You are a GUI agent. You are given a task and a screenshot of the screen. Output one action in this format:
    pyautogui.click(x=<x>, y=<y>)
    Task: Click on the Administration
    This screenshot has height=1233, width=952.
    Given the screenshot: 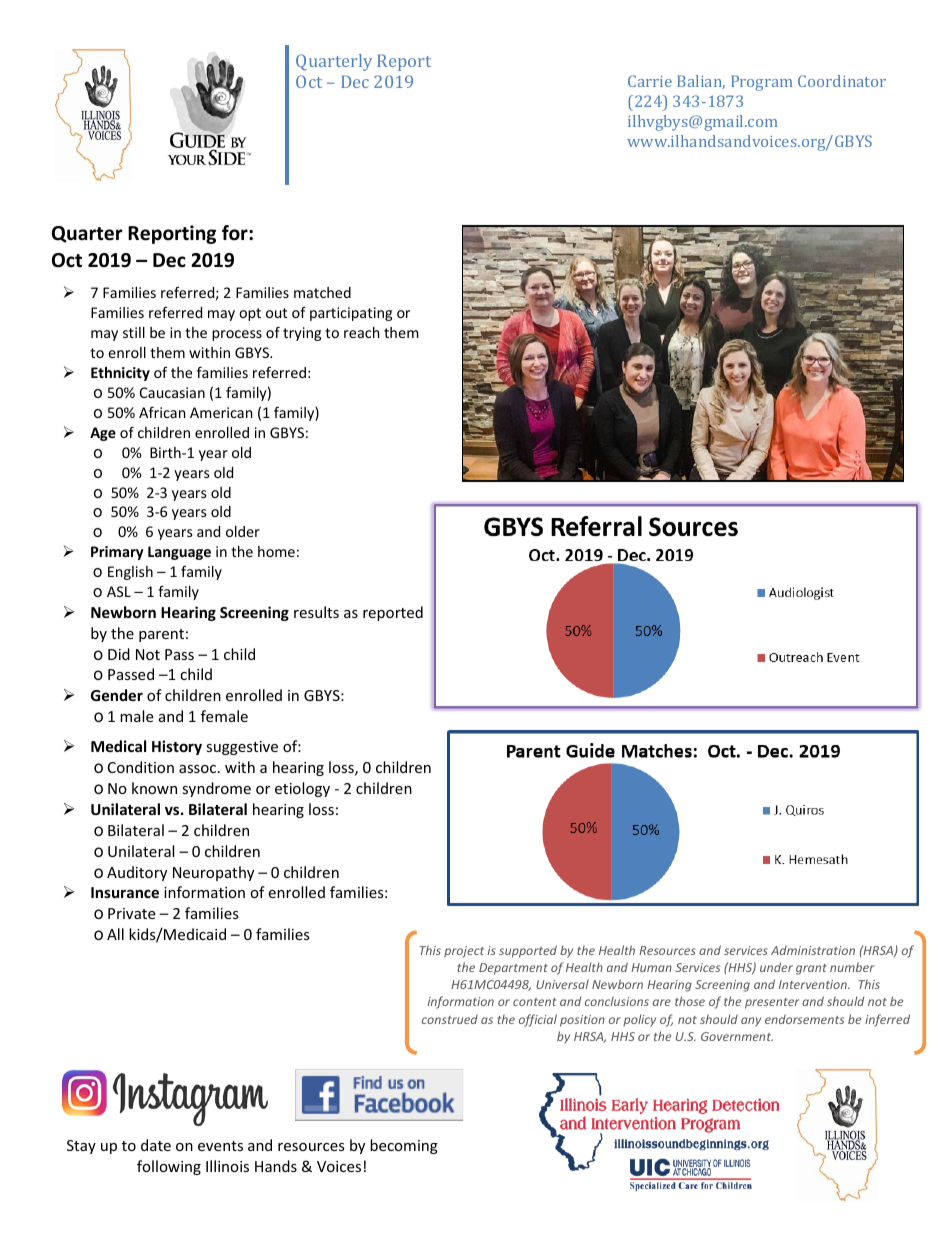 What is the action you would take?
    pyautogui.click(x=813, y=950)
